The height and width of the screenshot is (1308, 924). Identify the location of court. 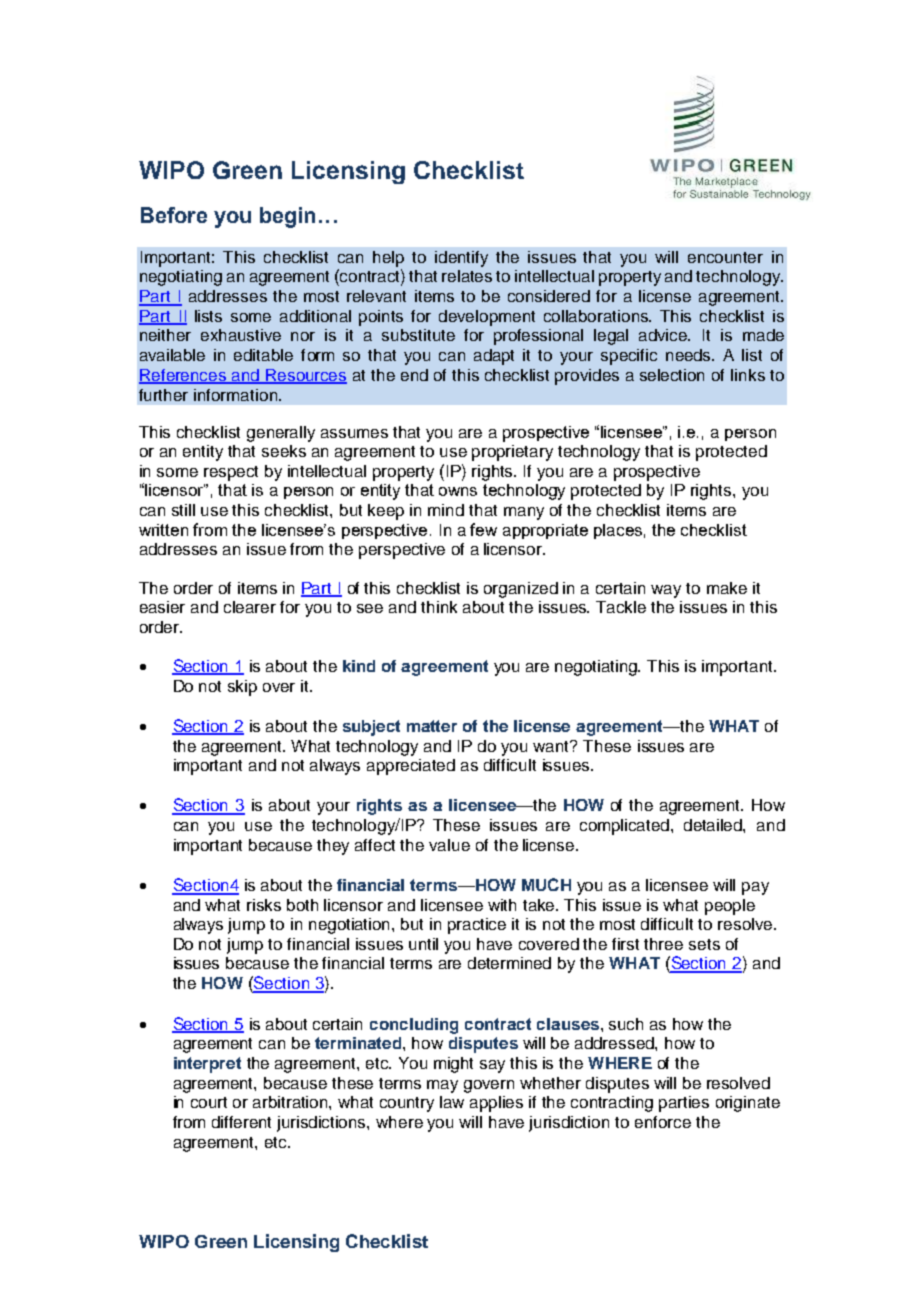
(209, 1102).
